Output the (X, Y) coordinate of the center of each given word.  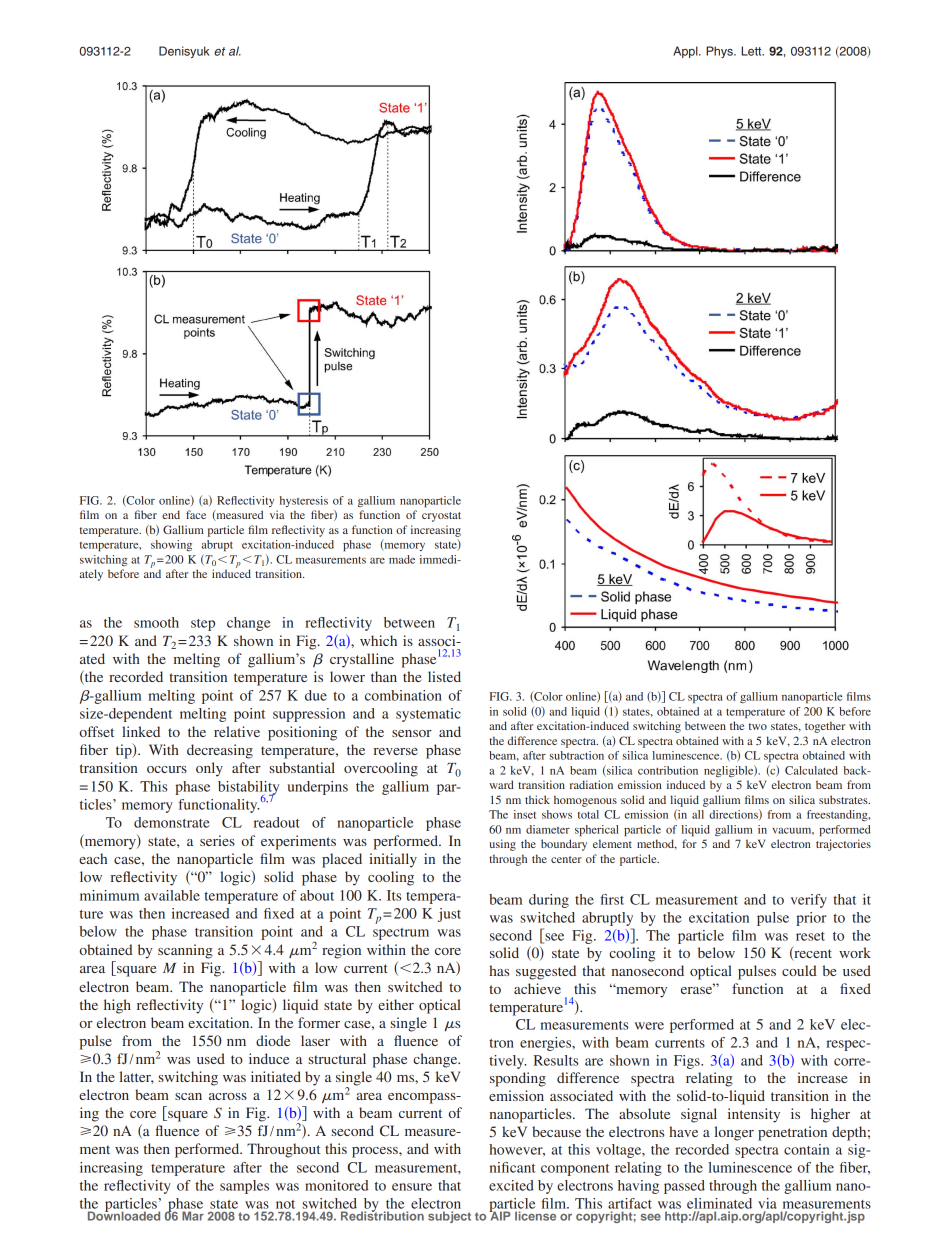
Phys (720, 52)
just (449, 915)
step (203, 625)
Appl (686, 52)
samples (244, 1187)
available (172, 895)
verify (809, 901)
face (196, 514)
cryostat (441, 517)
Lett (752, 51)
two (758, 726)
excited (511, 1185)
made (402, 559)
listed (444, 676)
